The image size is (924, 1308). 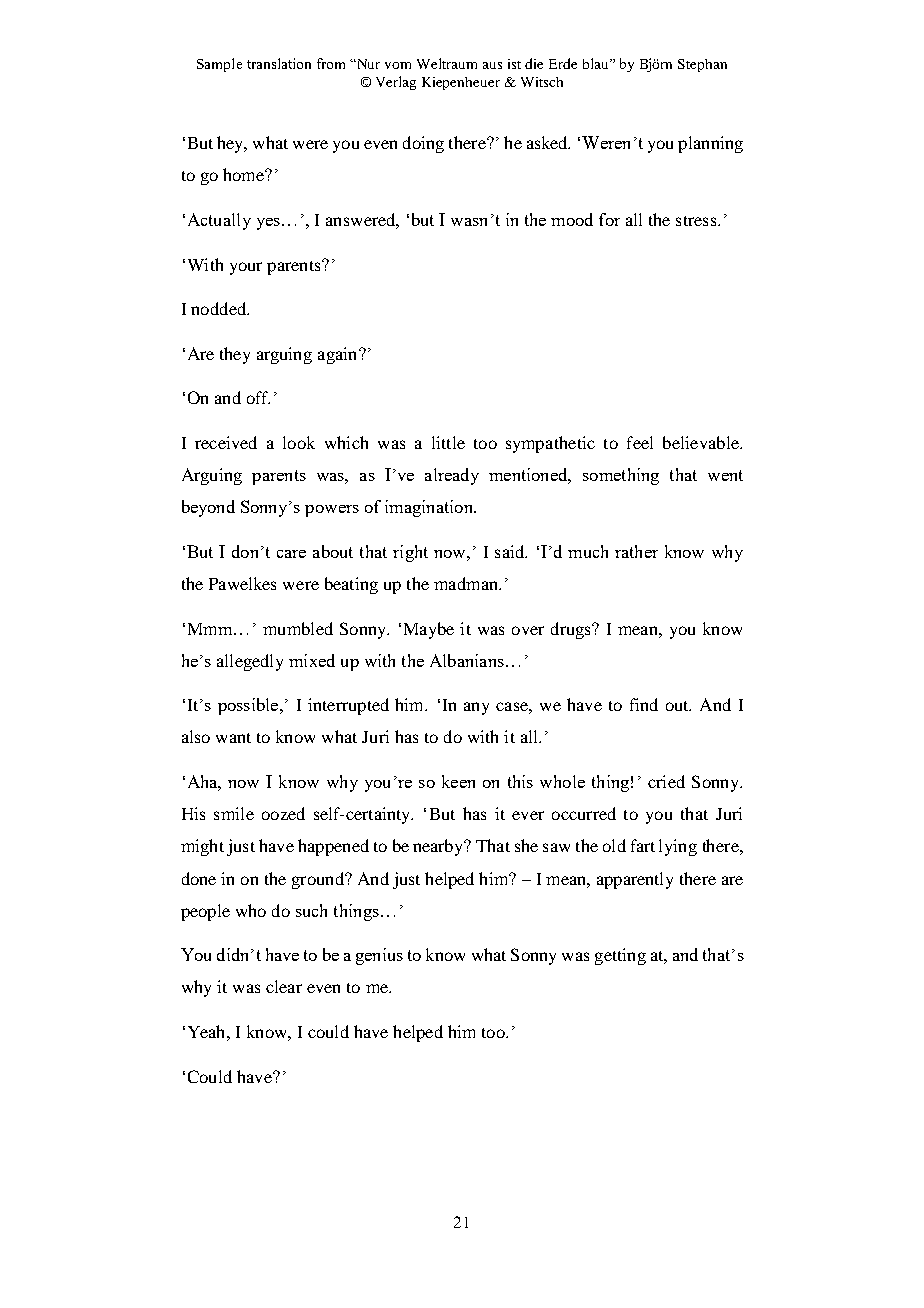 What do you see at coordinates (702, 65) in the screenshot?
I see `Stephan` at bounding box center [702, 65].
